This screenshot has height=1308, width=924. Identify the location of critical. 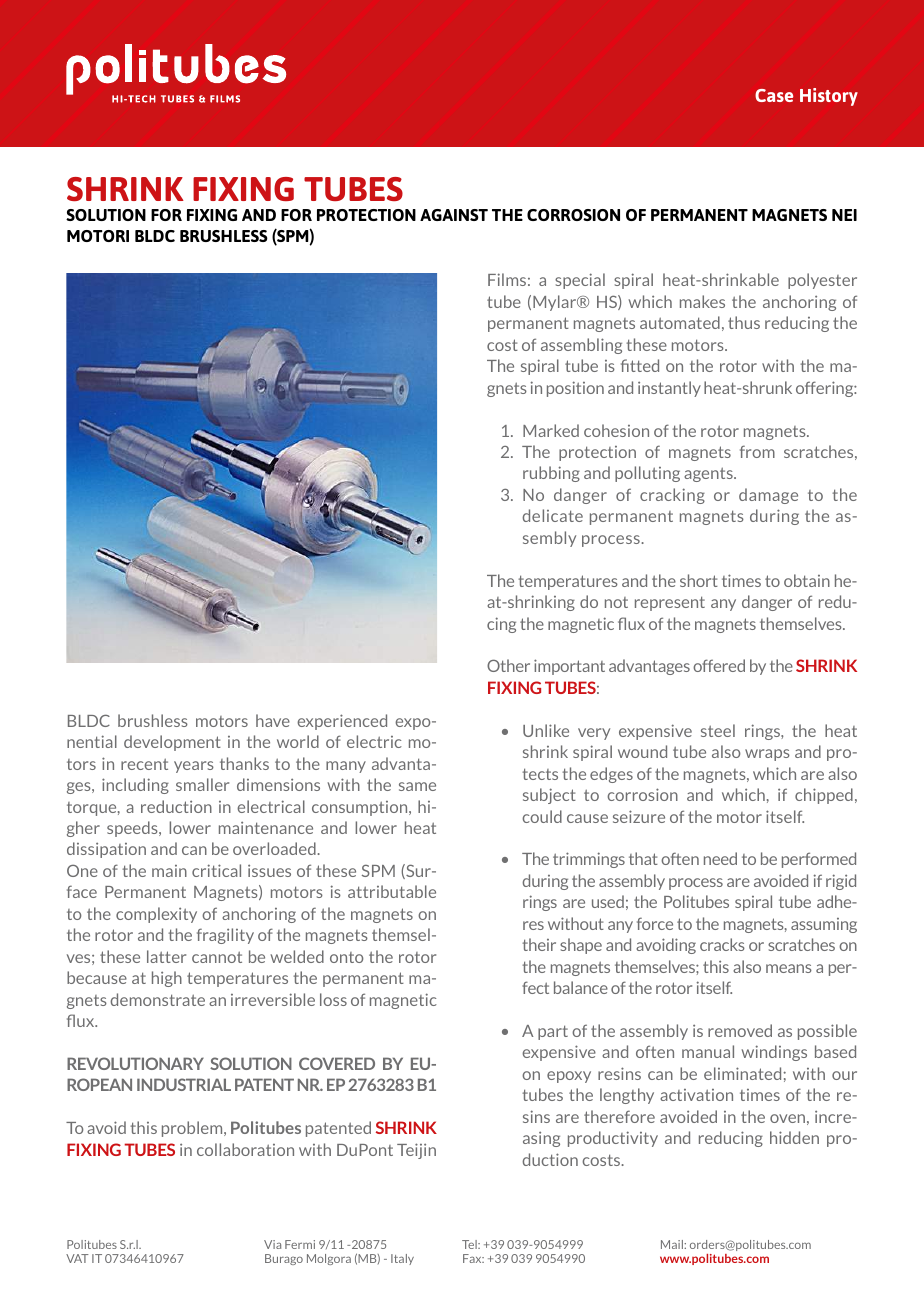
(216, 870).
